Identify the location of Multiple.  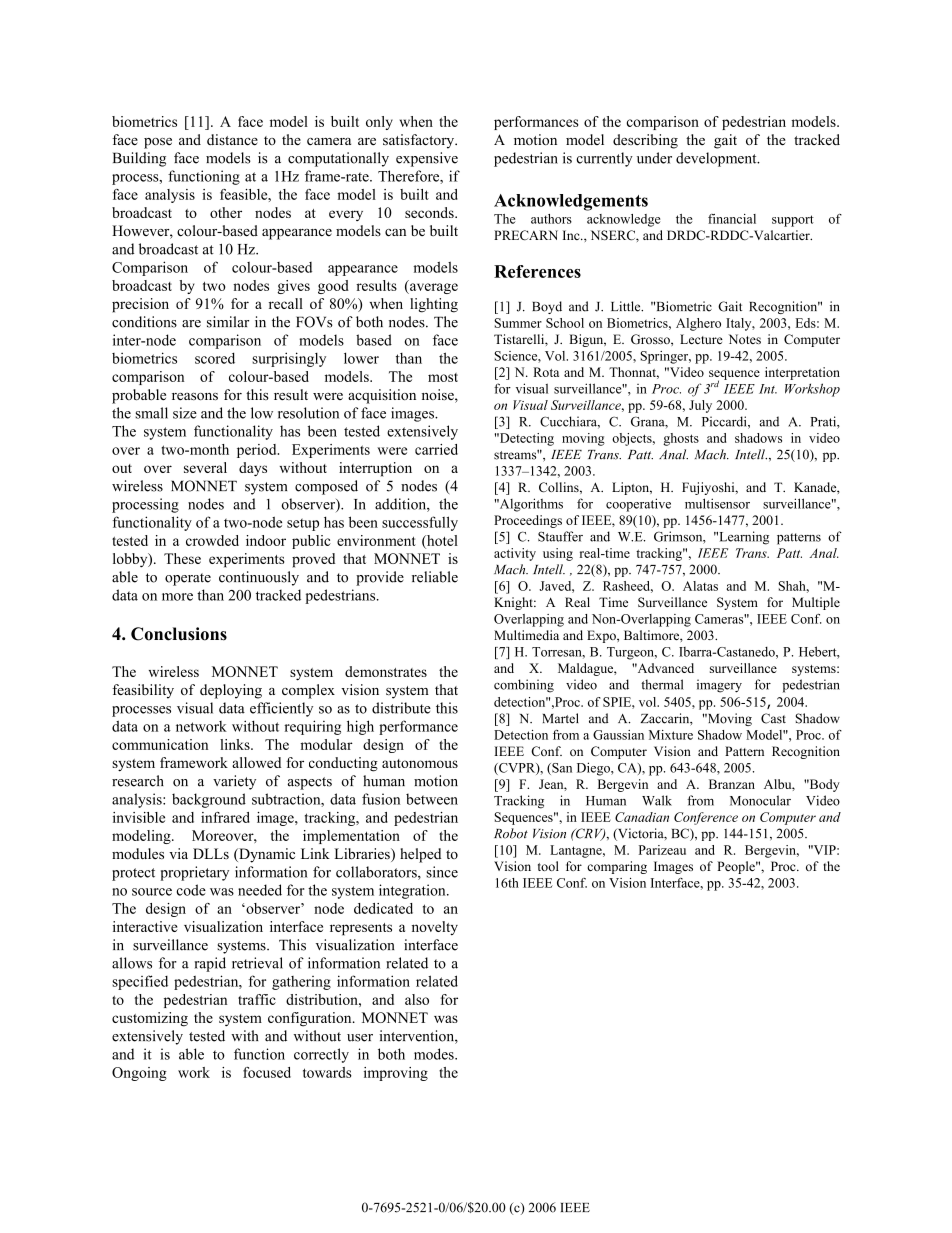
(816, 603).
